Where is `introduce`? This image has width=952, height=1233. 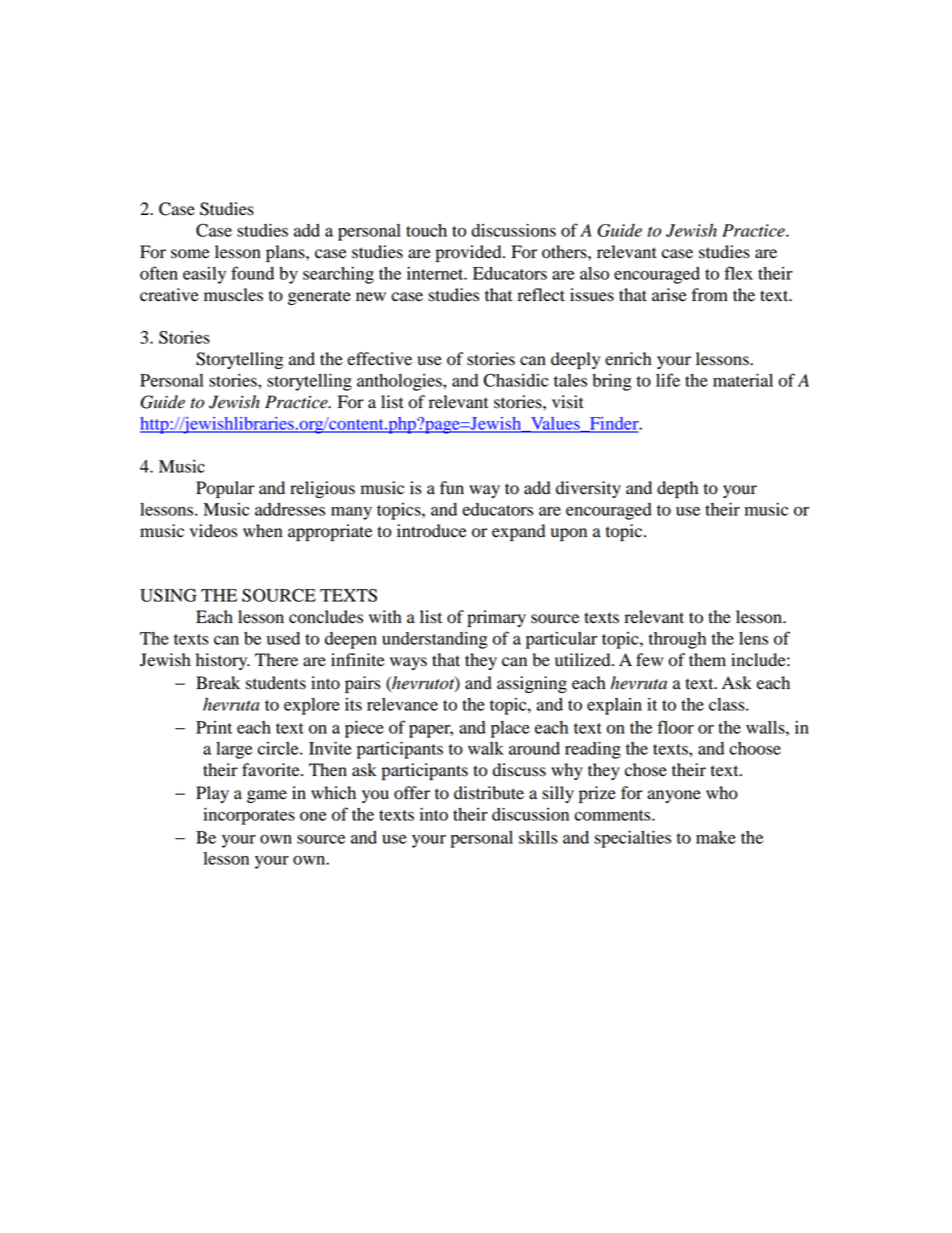 introduce is located at coordinates (432, 531).
